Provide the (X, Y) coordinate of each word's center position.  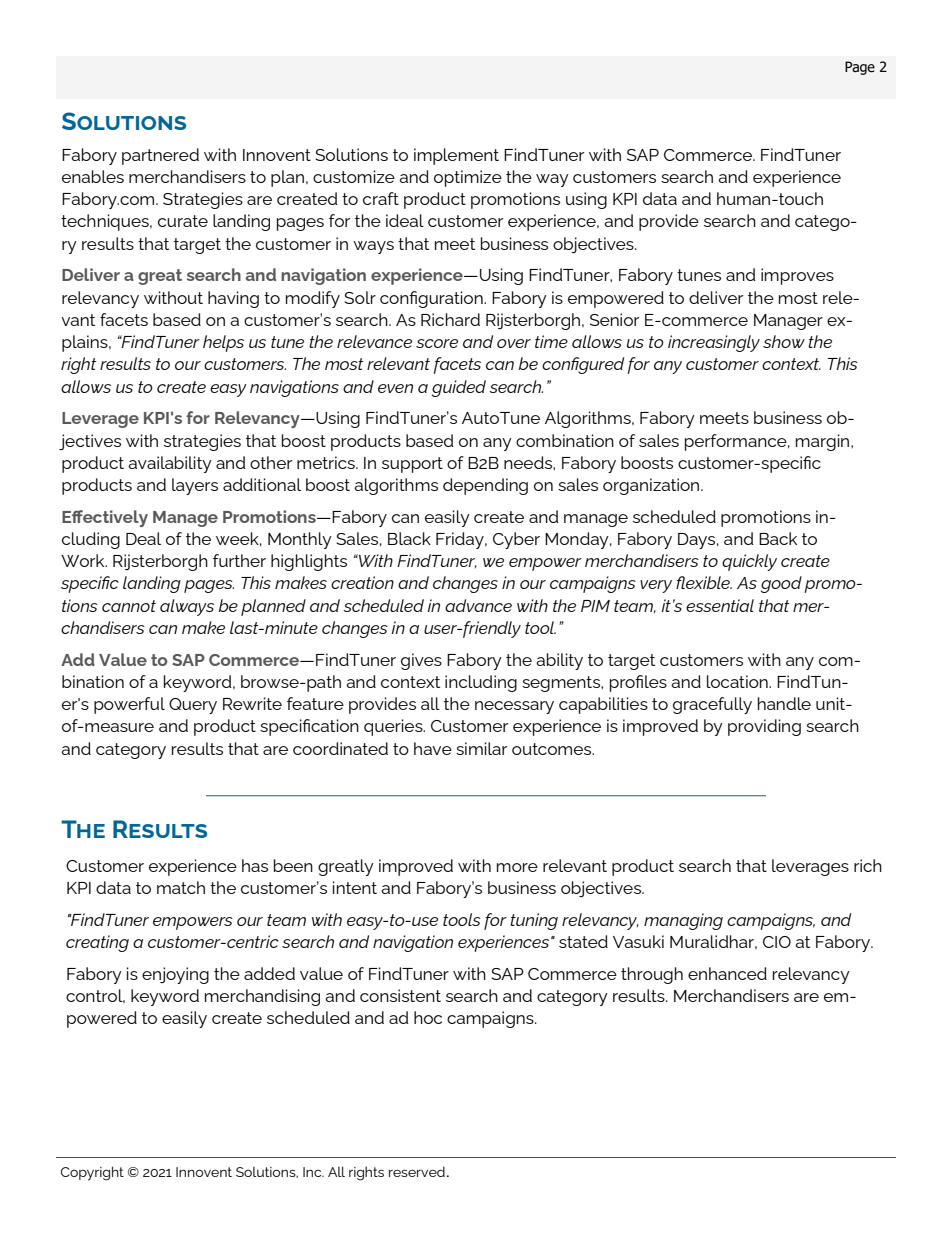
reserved (417, 1171)
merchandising (262, 997)
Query (193, 706)
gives (421, 661)
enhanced (727, 973)
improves (797, 276)
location (738, 681)
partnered (160, 156)
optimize (468, 178)
